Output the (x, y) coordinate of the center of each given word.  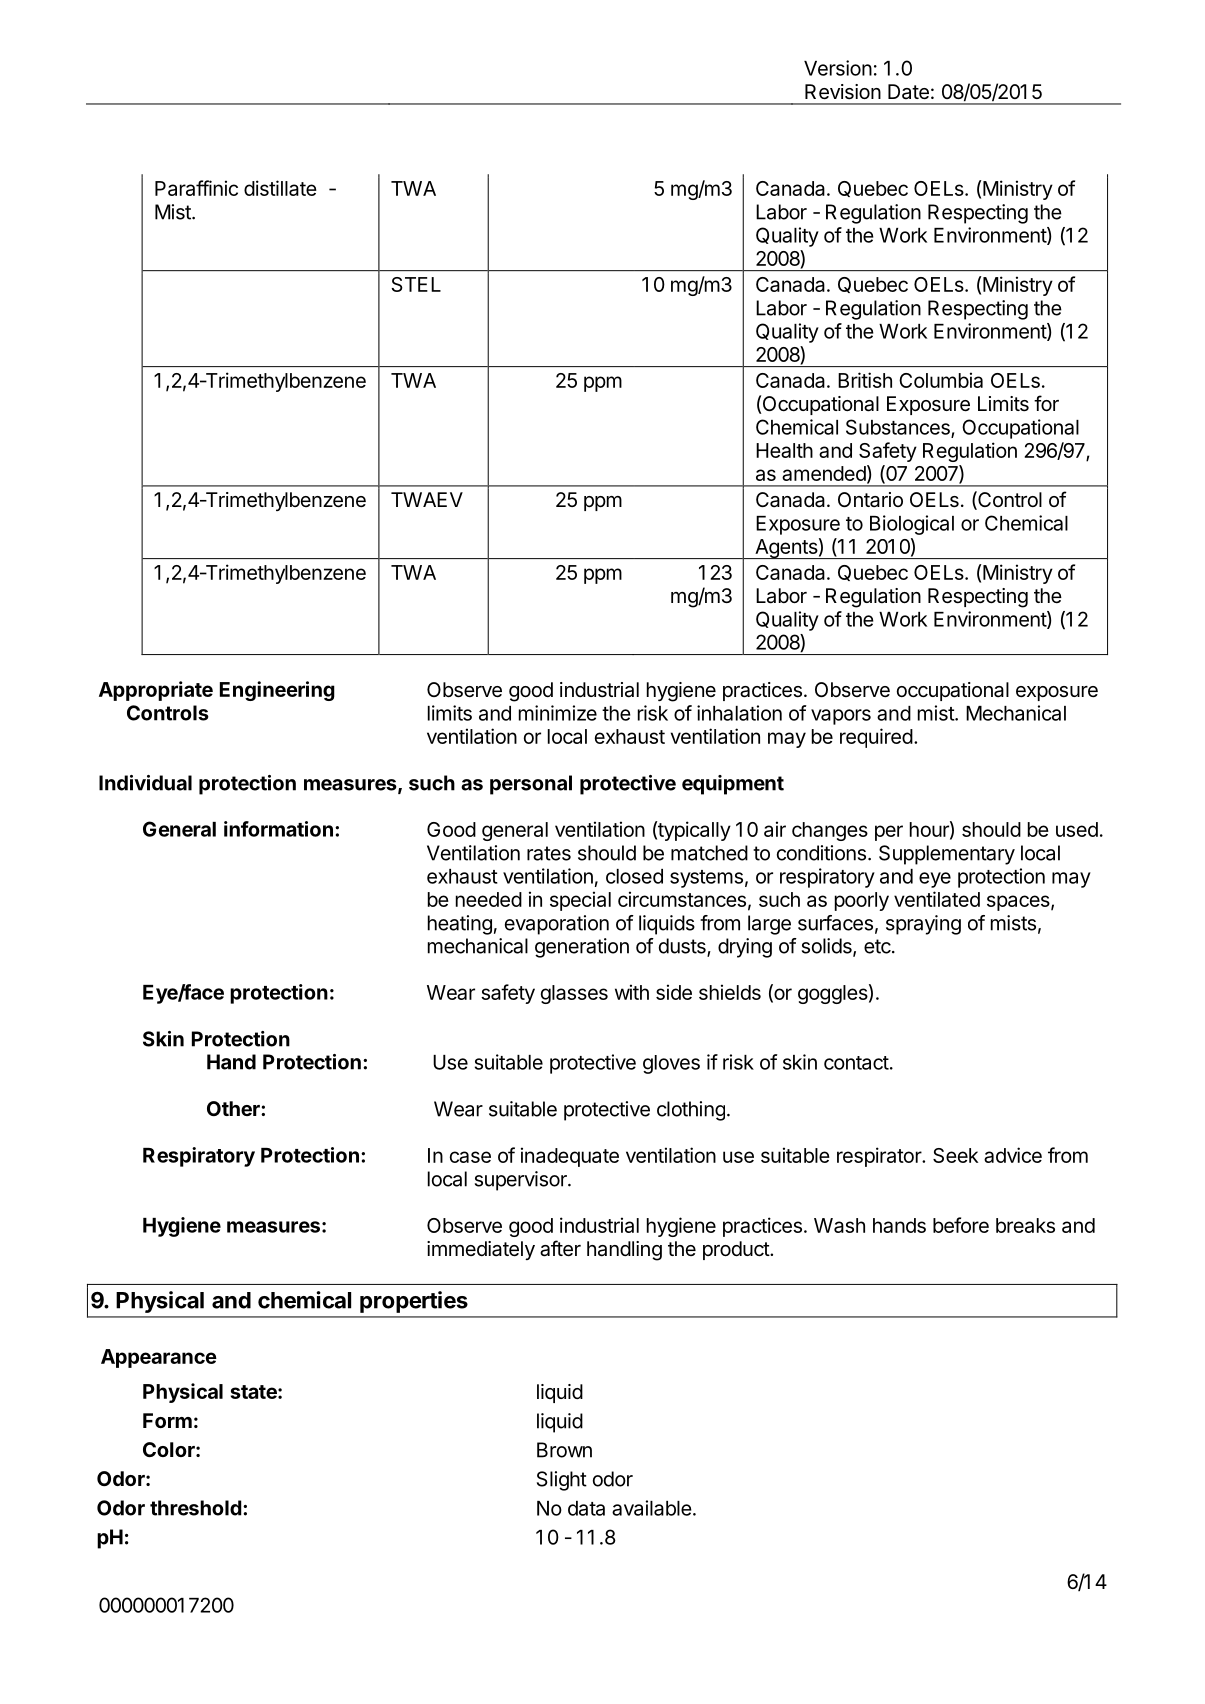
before (961, 1225)
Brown (564, 1450)
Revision (843, 92)
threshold (196, 1508)
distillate (280, 188)
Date (908, 92)
